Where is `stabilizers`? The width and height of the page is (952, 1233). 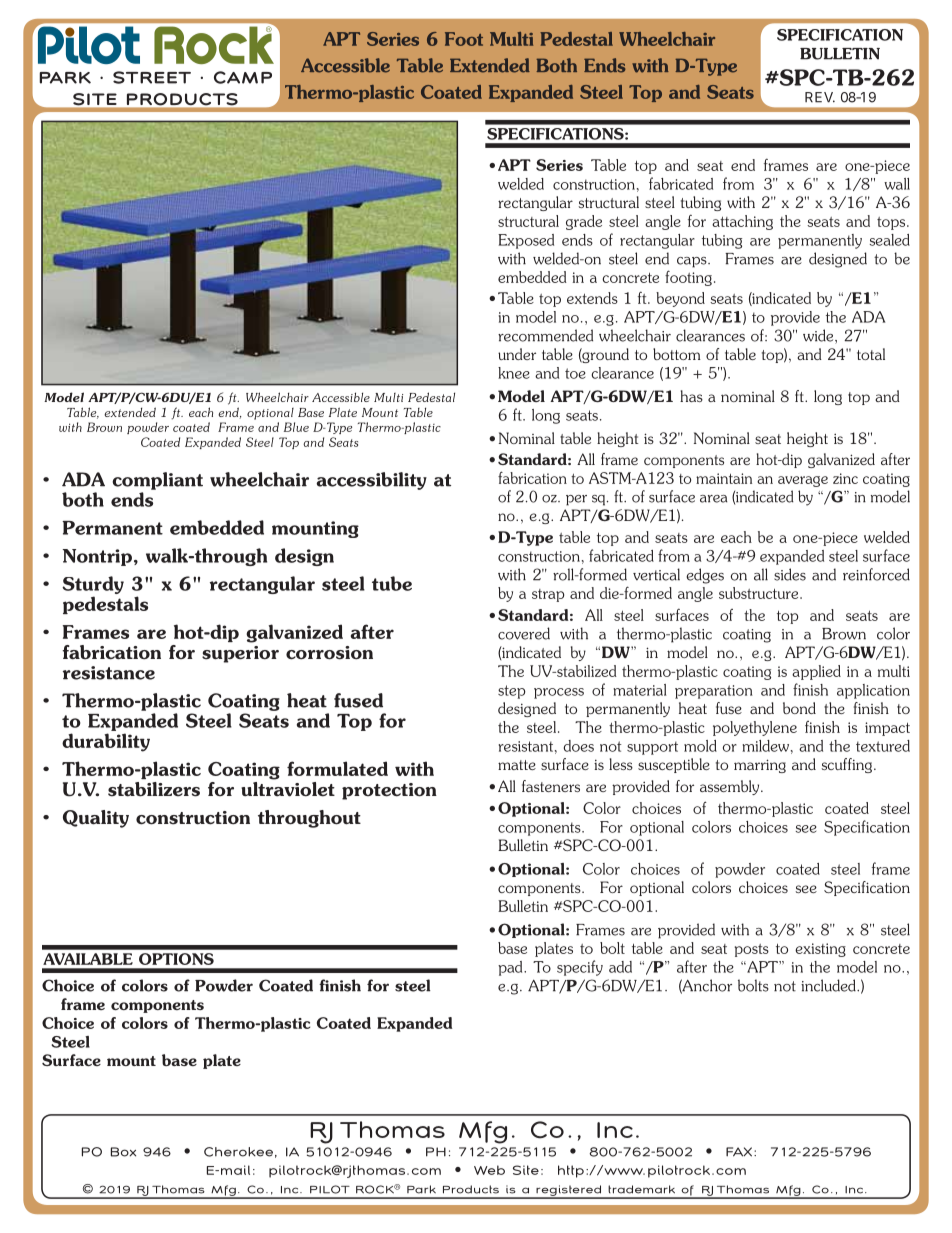 stabilizers is located at coordinates (154, 789).
